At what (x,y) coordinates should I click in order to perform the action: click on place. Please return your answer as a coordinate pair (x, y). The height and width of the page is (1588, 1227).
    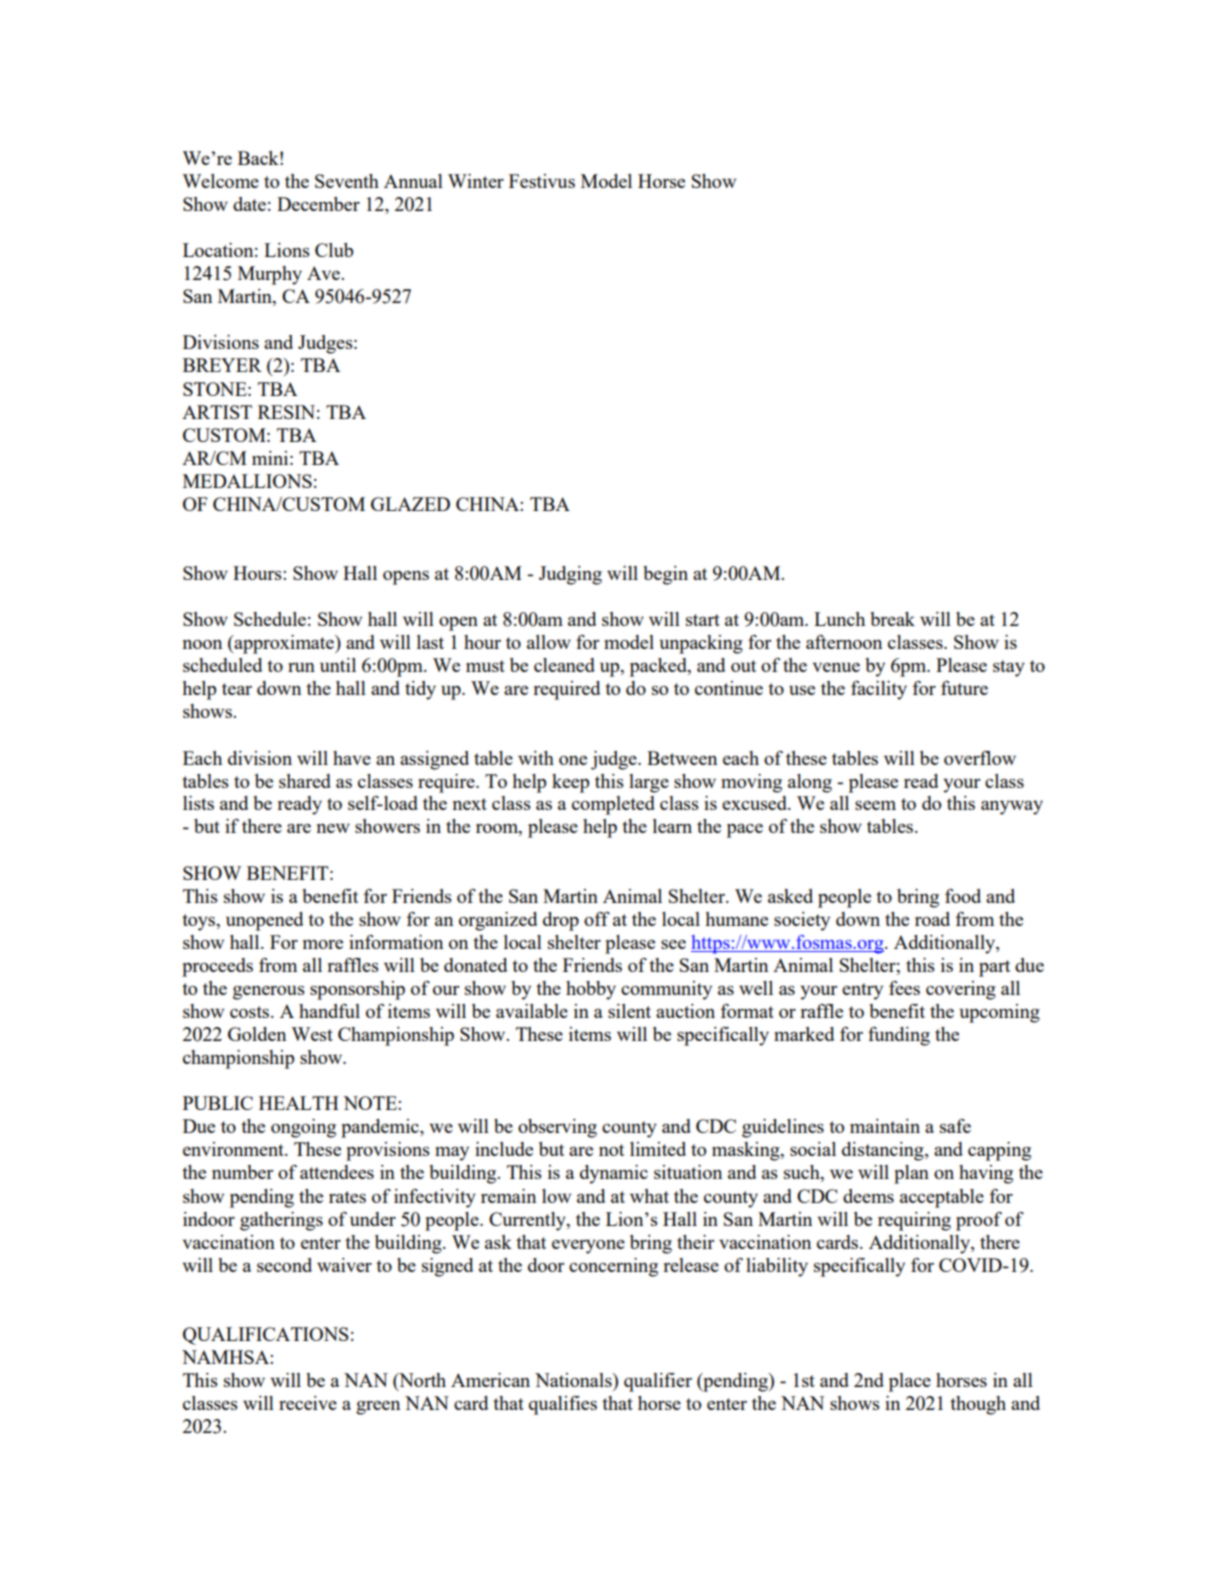
    Looking at the image, I should click on (910, 1382).
